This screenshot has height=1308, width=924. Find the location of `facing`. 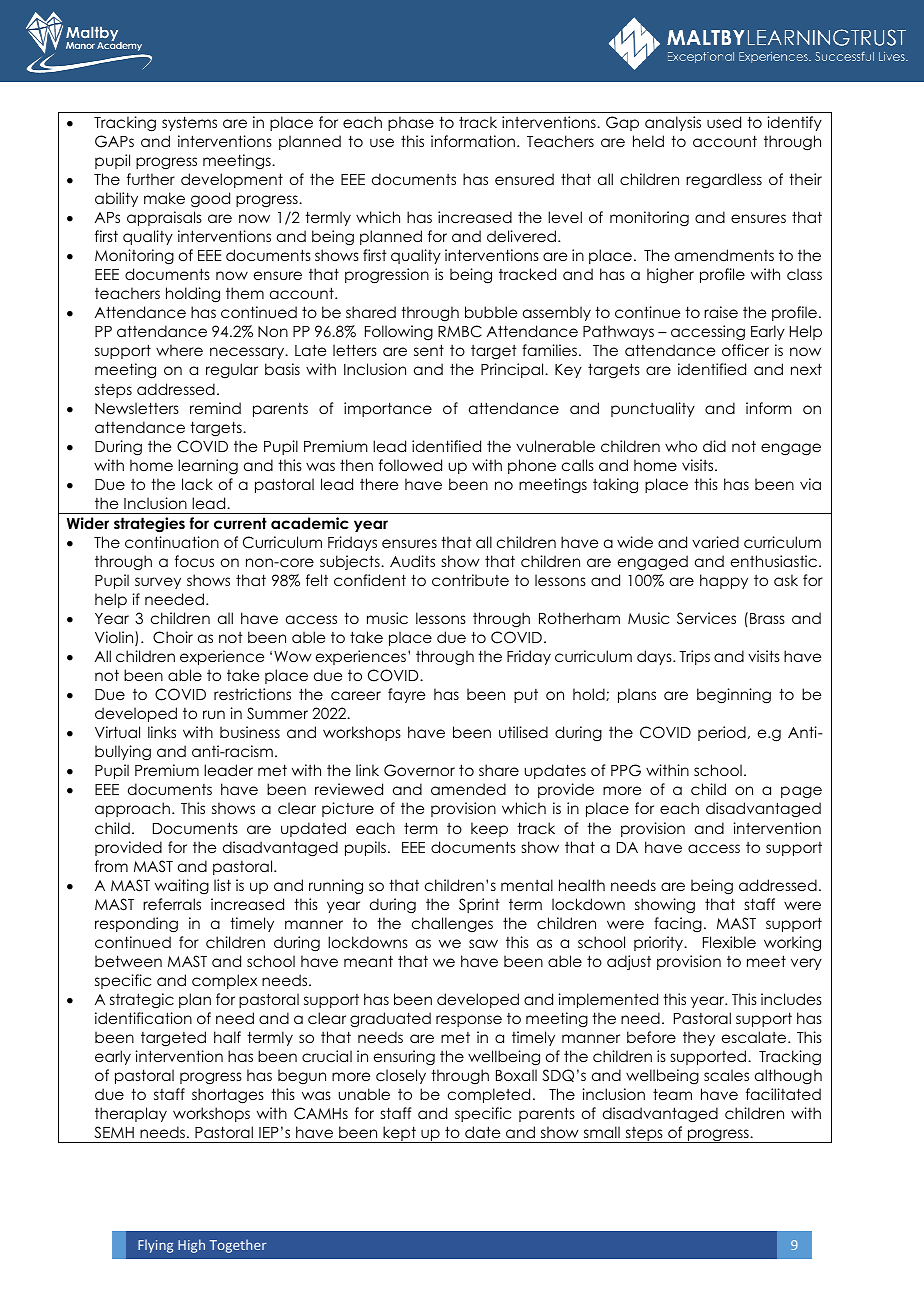

facing is located at coordinates (678, 924).
